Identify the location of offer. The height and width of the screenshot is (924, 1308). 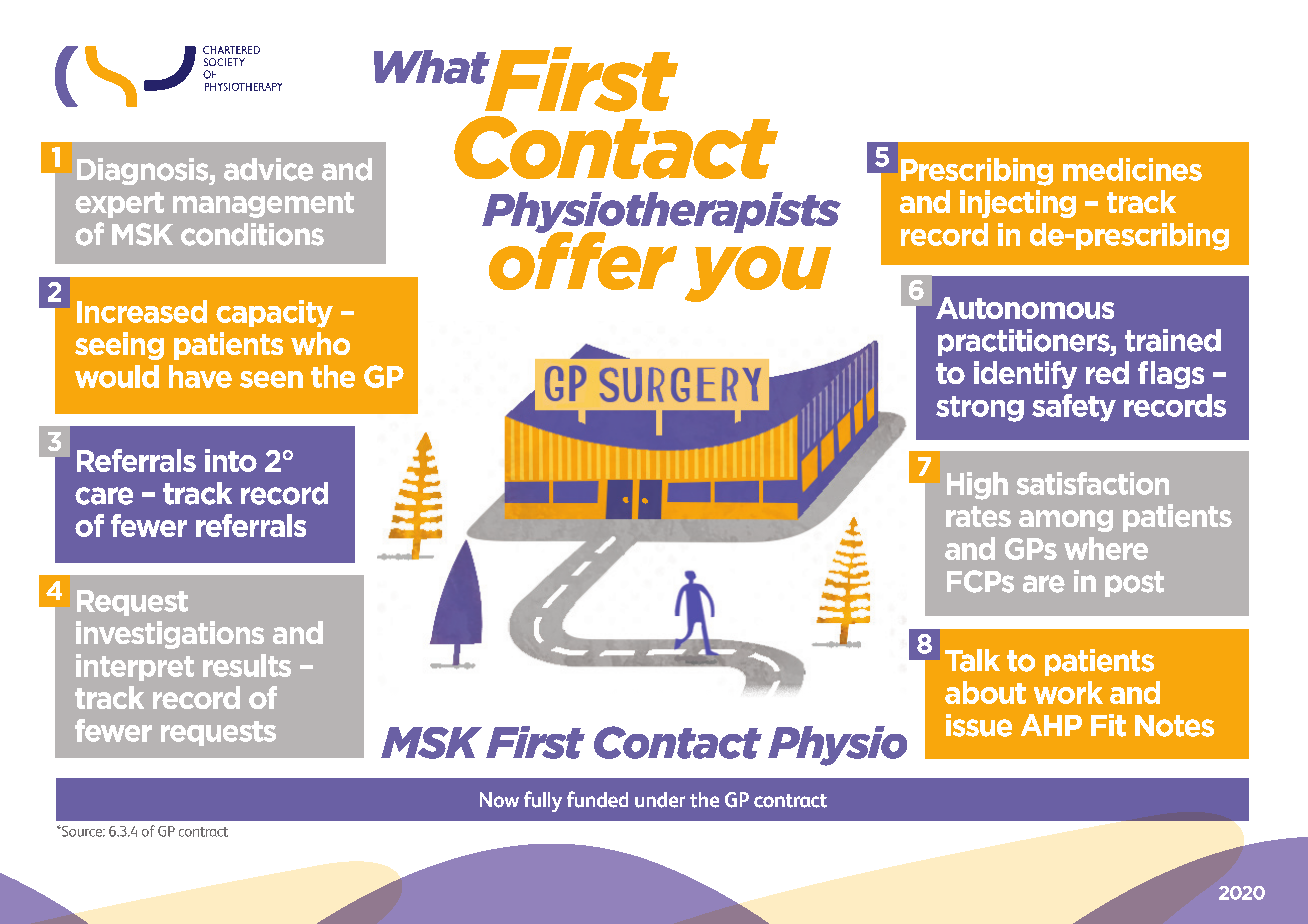
(583, 259).
